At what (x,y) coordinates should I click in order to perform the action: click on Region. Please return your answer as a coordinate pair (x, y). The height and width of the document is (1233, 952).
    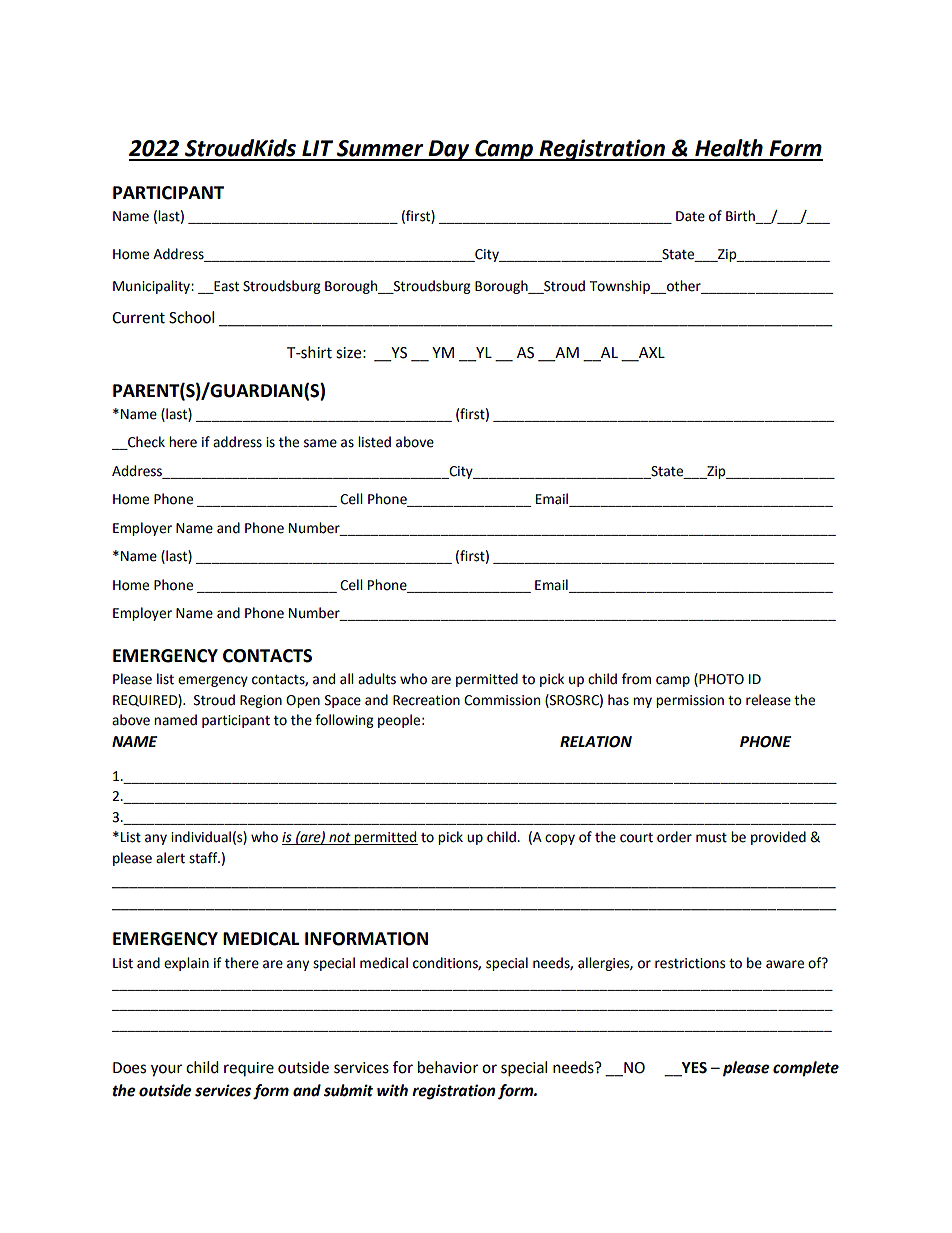
    Looking at the image, I should click on (261, 701).
